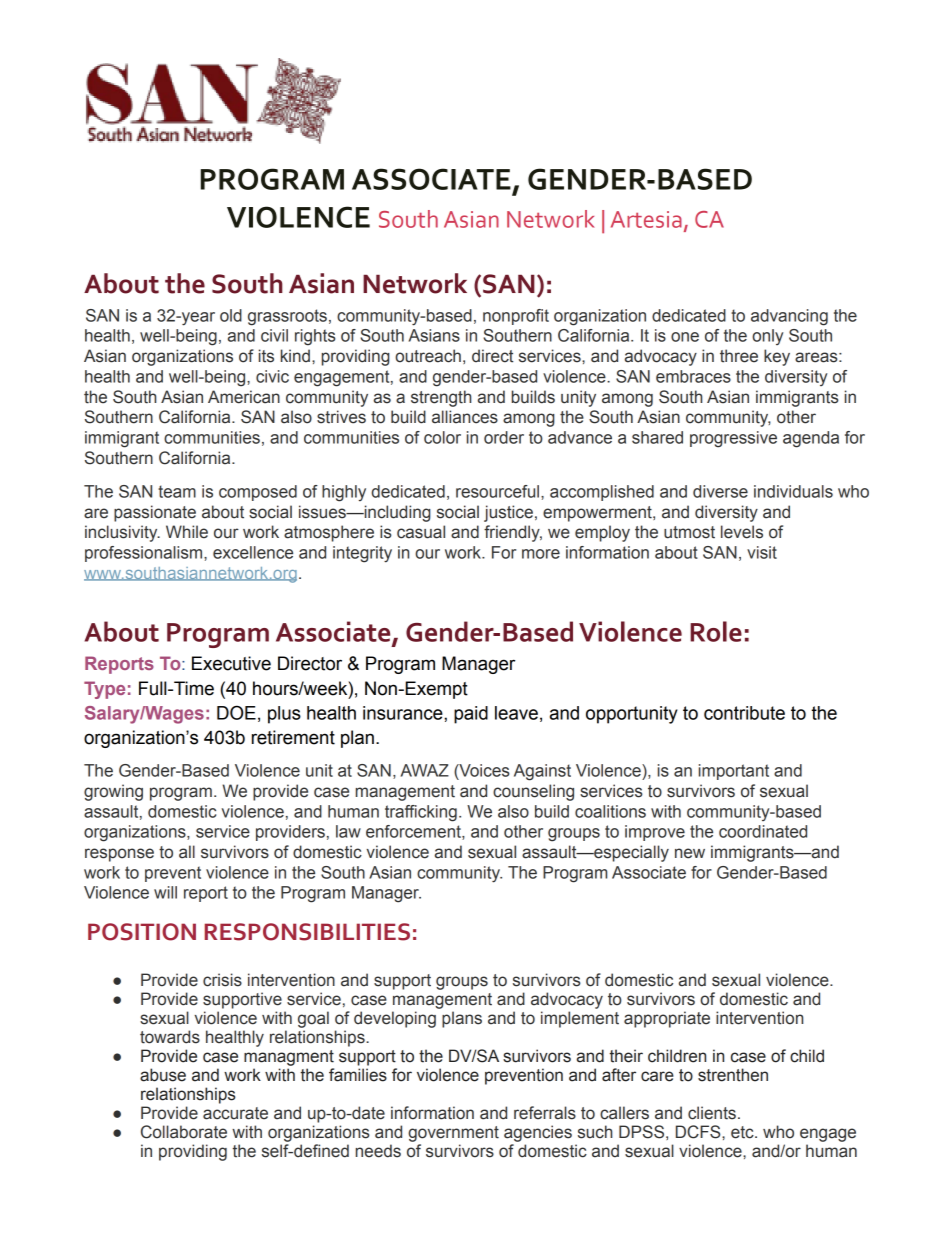 The image size is (952, 1233). What do you see at coordinates (744, 713) in the image?
I see `contribute` at bounding box center [744, 713].
